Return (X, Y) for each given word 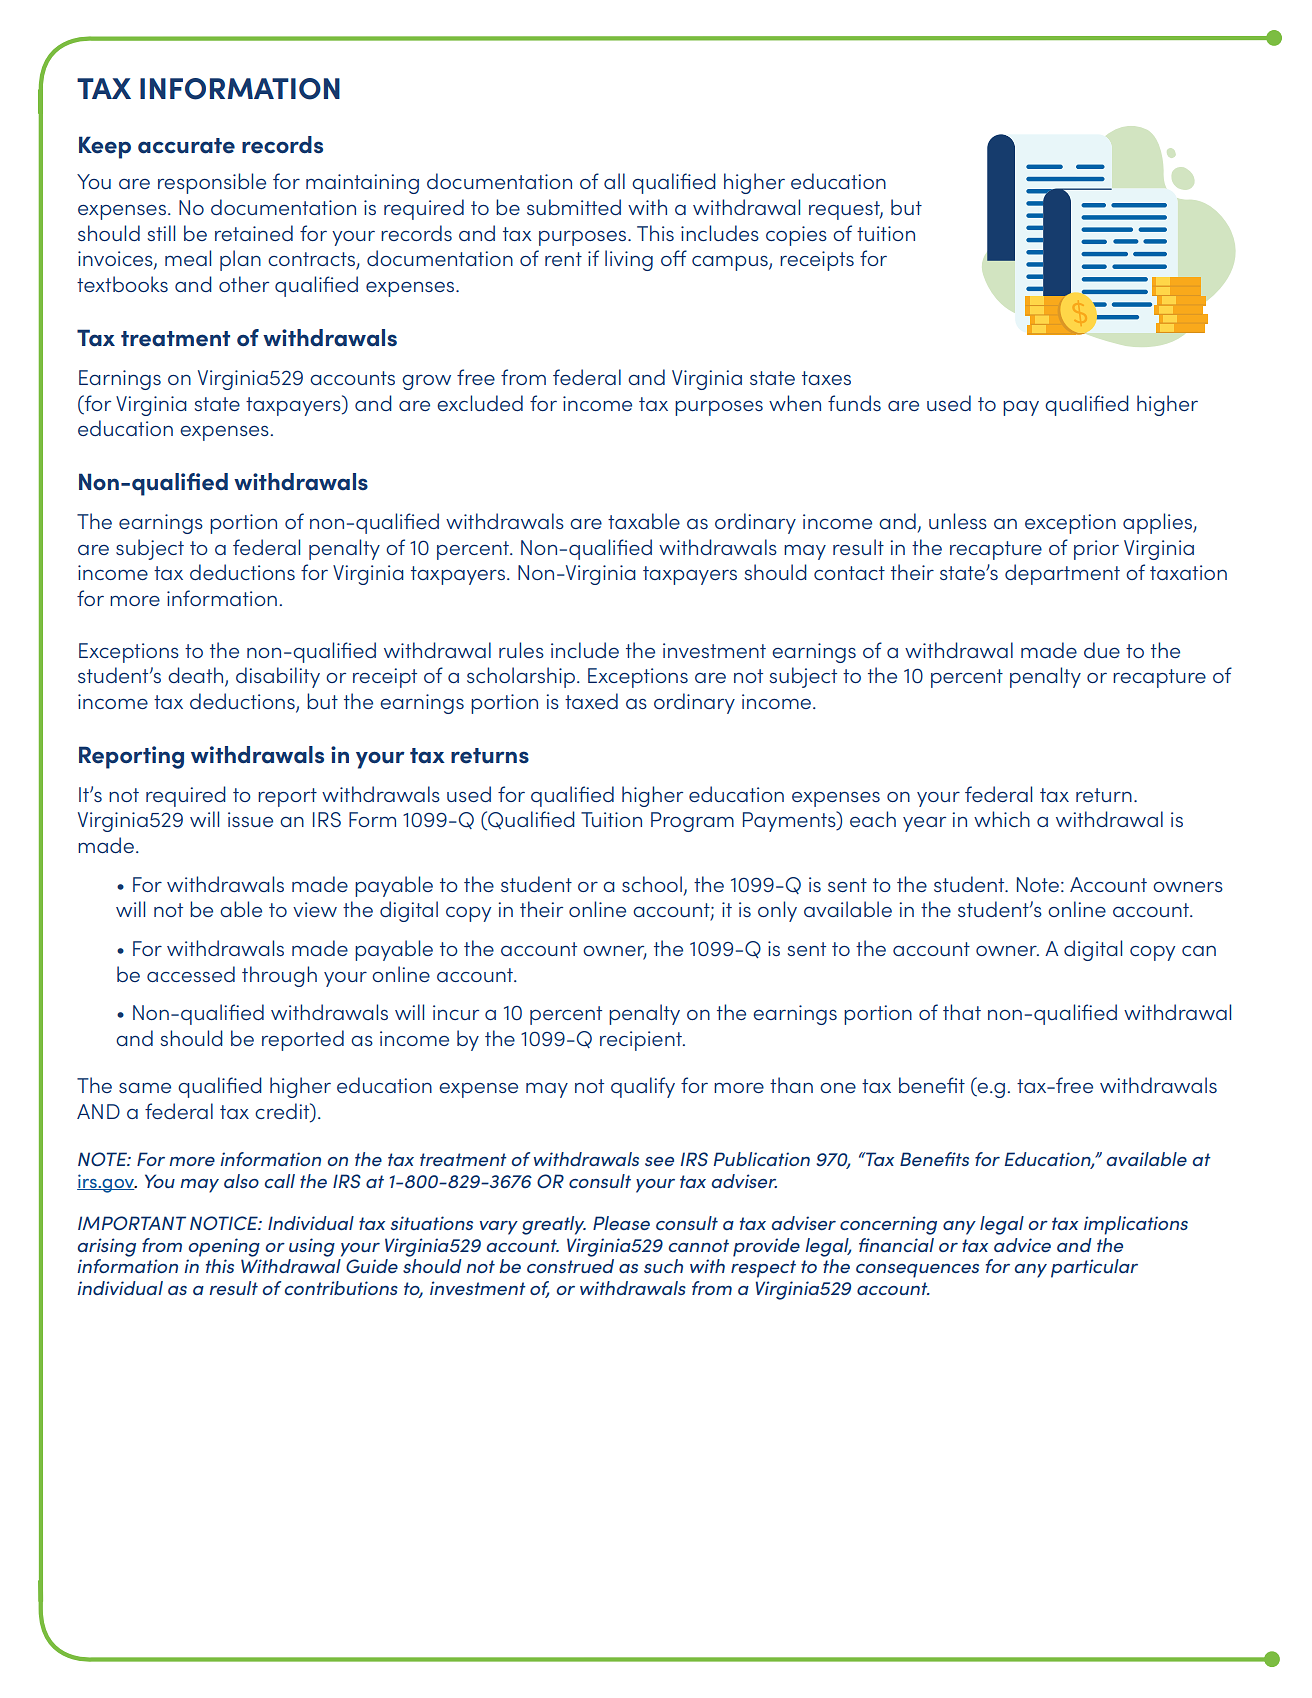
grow (426, 382)
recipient (642, 1041)
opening (224, 1247)
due (1102, 650)
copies (796, 236)
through (279, 976)
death (197, 676)
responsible (212, 183)
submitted (574, 207)
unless (958, 521)
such (663, 1266)
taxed (591, 701)
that (962, 1012)
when (795, 403)
